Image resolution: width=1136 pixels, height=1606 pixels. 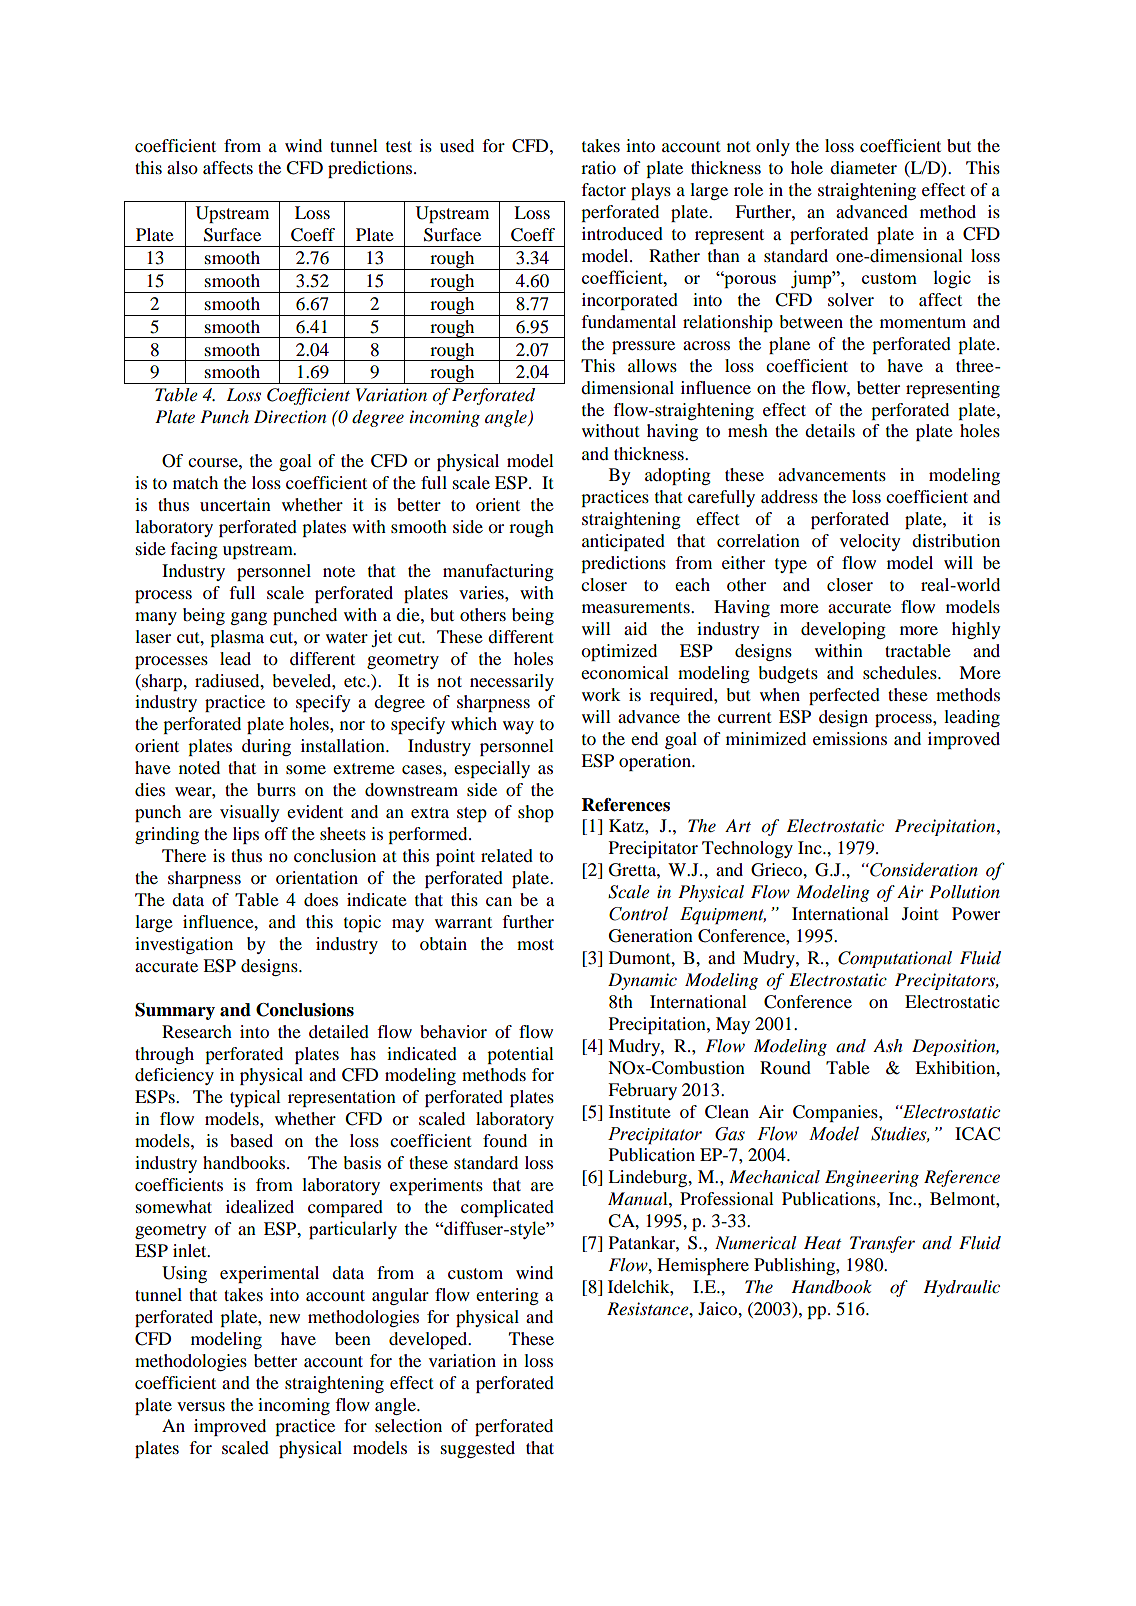 I want to click on Ash, so click(x=887, y=1045).
